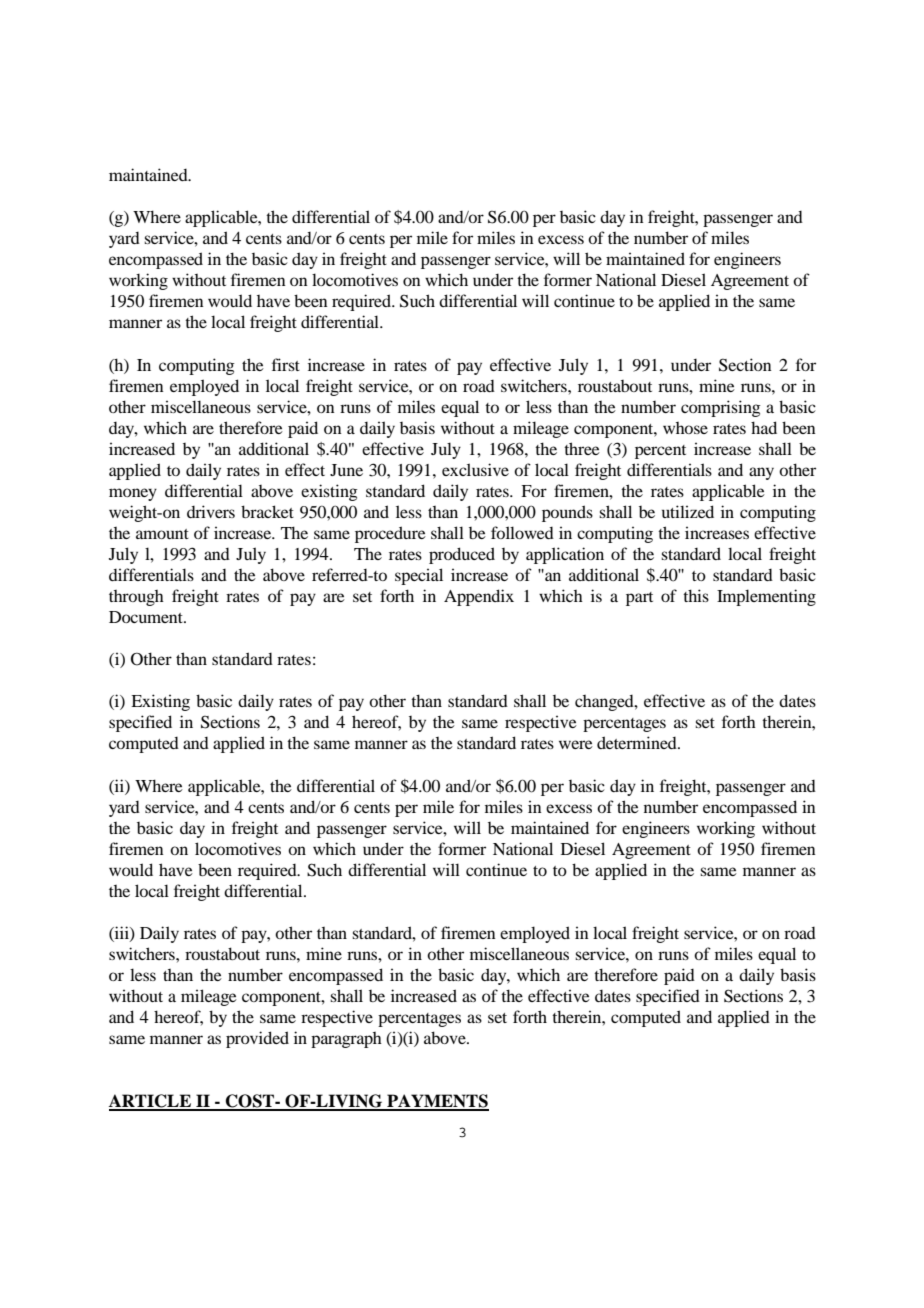 The image size is (924, 1308). Describe the element at coordinates (346, 1040) in the screenshot. I see `paragraph` at that location.
